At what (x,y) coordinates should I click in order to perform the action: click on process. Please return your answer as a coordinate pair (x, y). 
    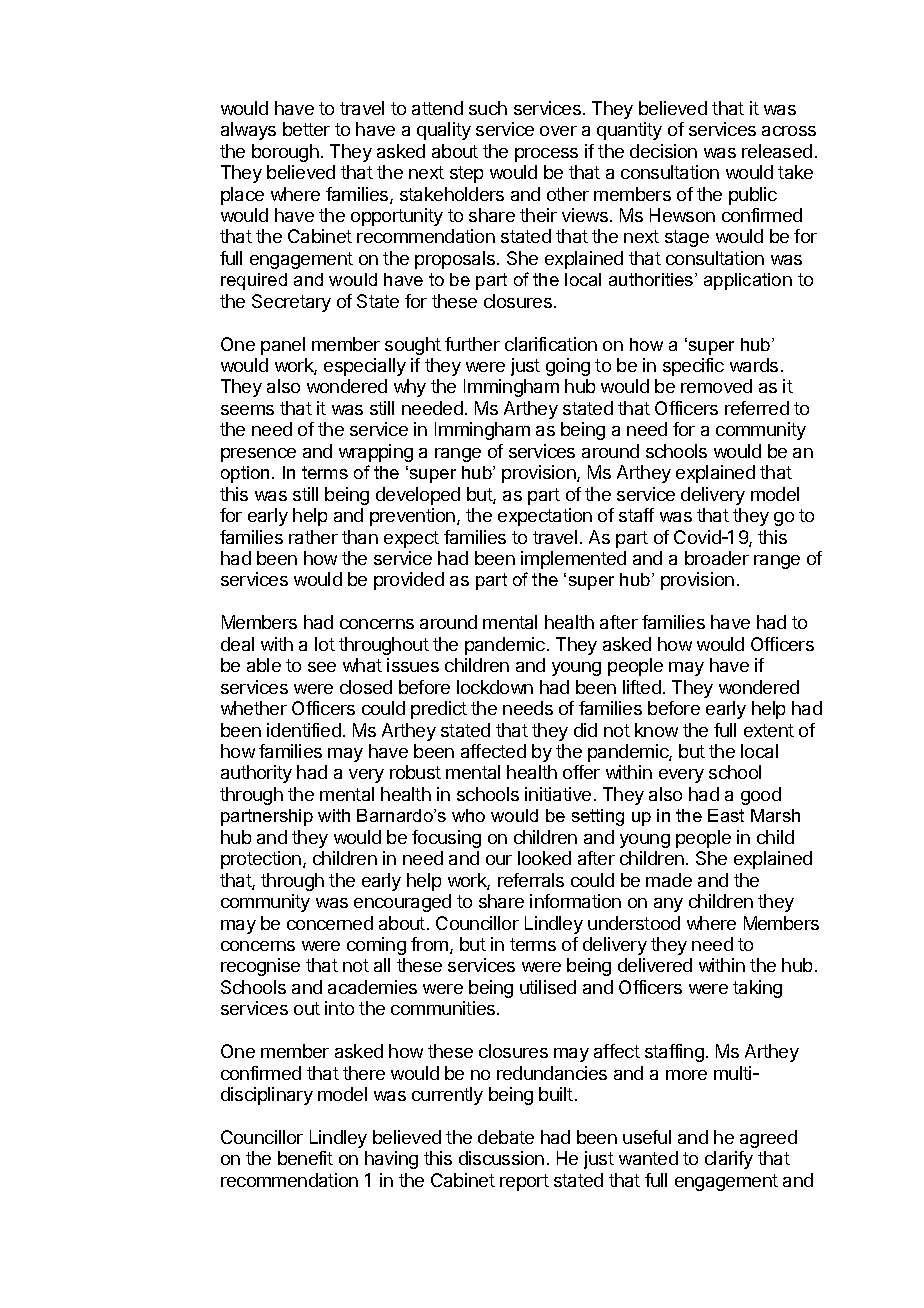
    Looking at the image, I should click on (546, 155).
